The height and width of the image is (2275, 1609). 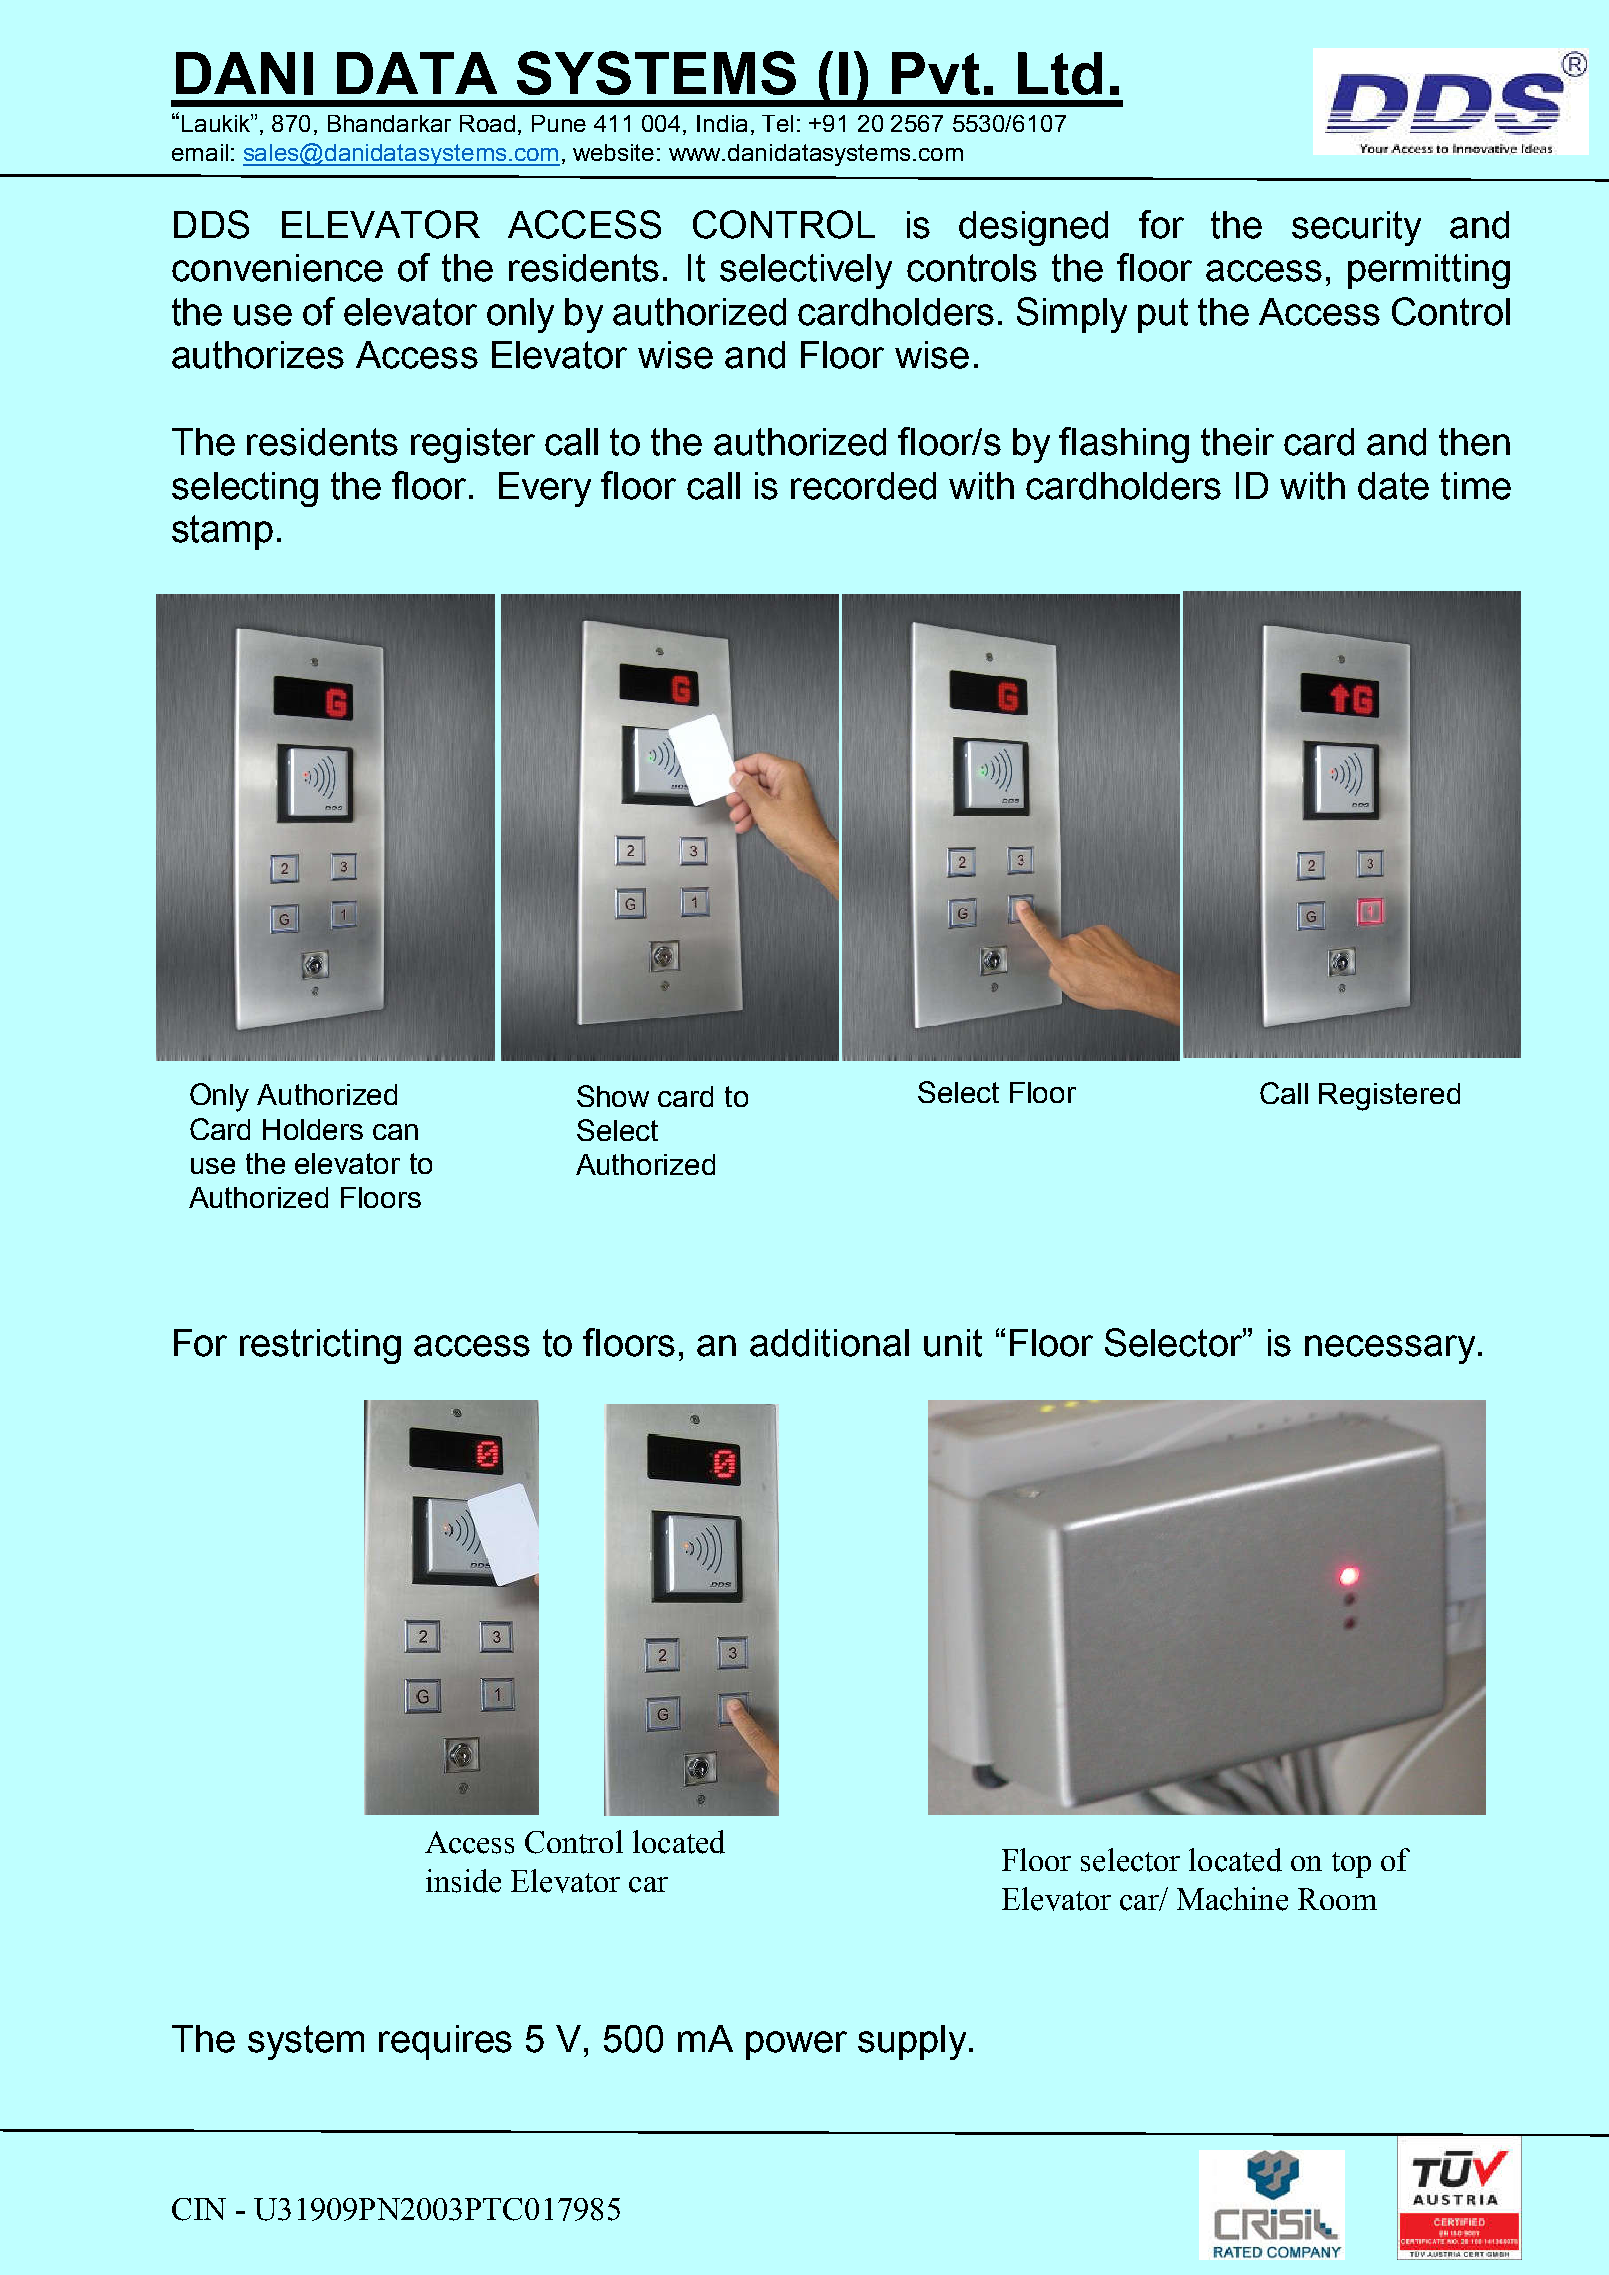 I want to click on can, so click(x=395, y=1132).
